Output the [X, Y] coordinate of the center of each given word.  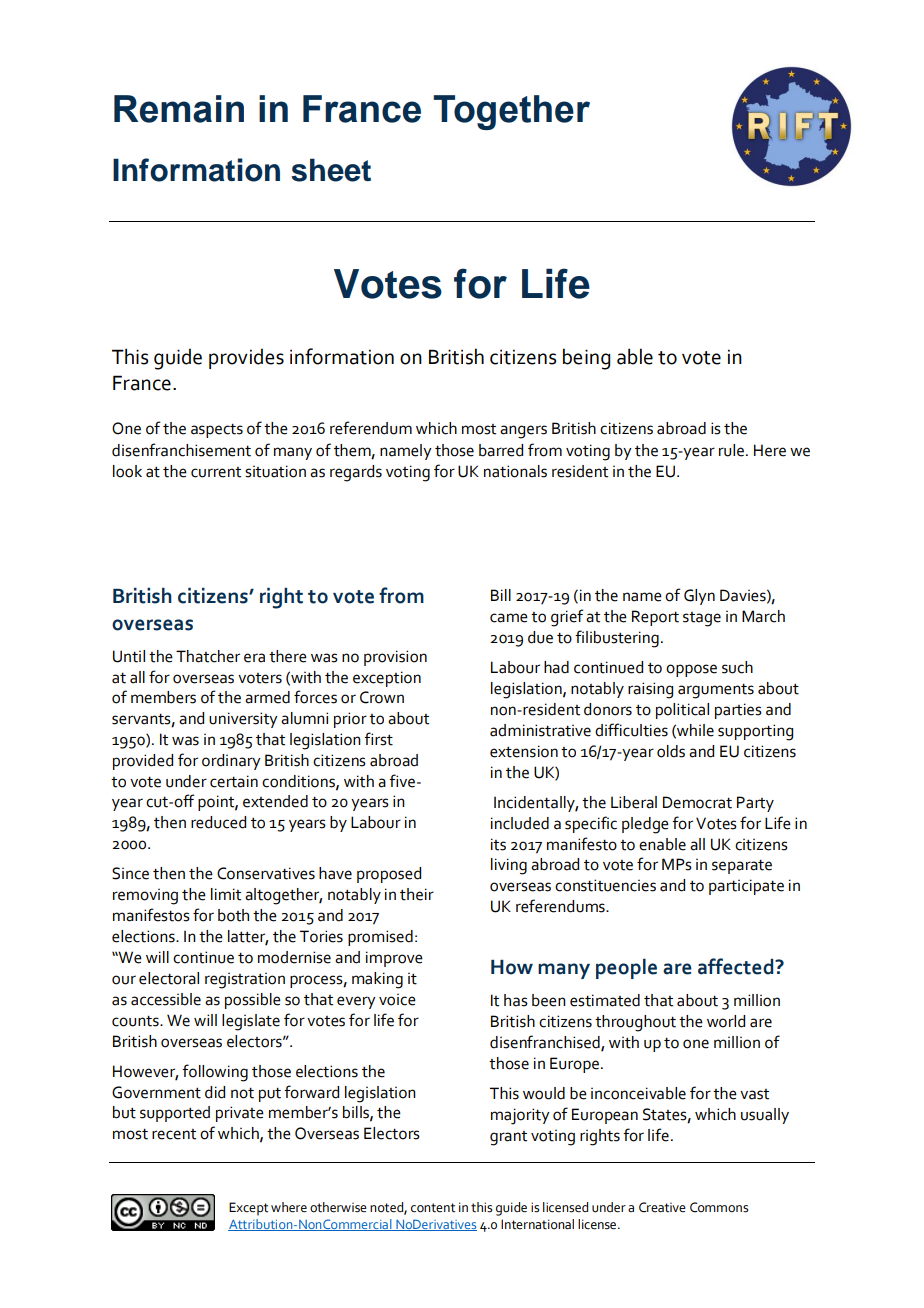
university [243, 720]
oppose [691, 670]
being [586, 359]
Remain [179, 109]
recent [174, 1134]
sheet [331, 170]
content [433, 1208]
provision [395, 658]
